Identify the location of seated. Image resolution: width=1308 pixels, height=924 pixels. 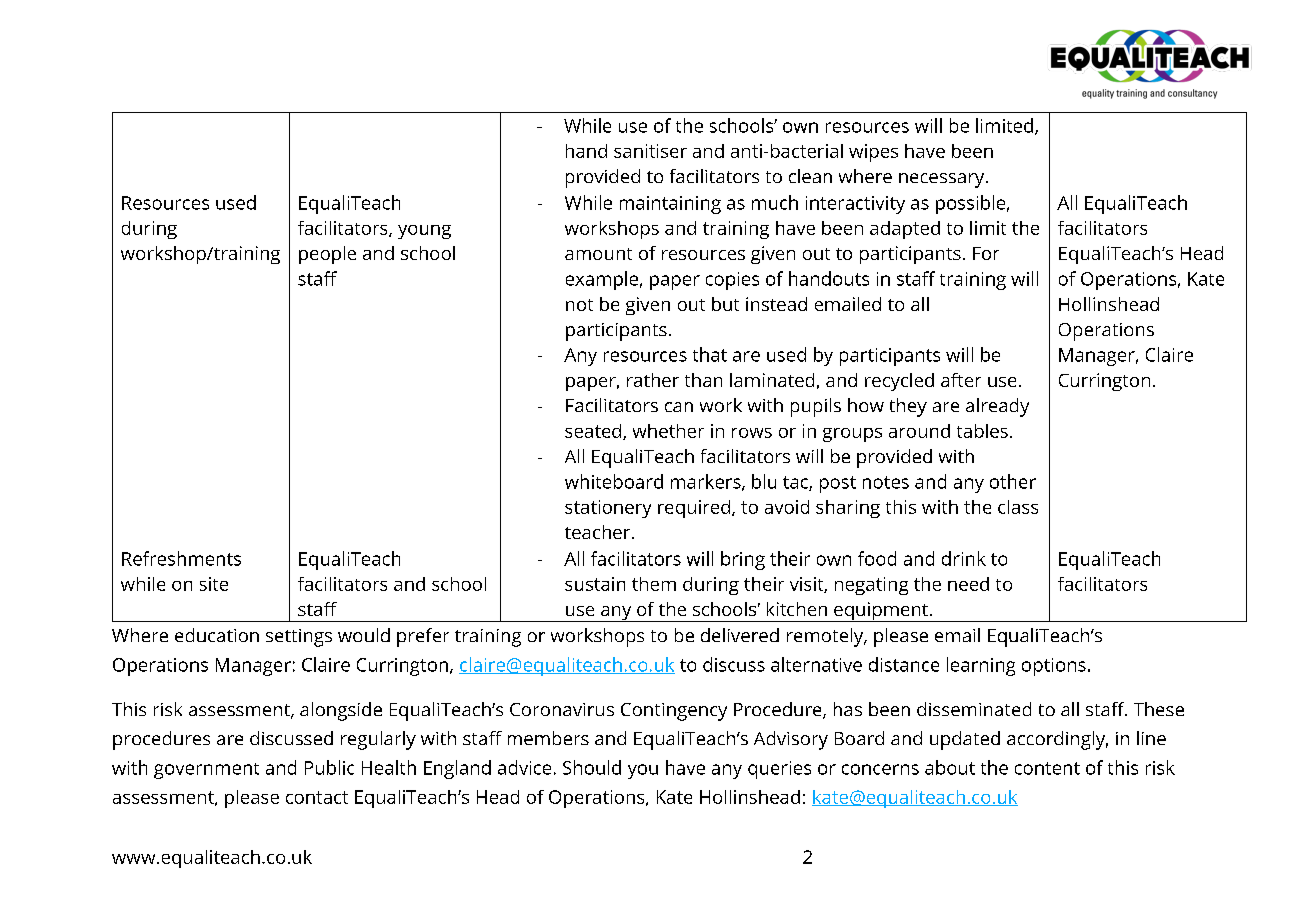
(594, 432).
